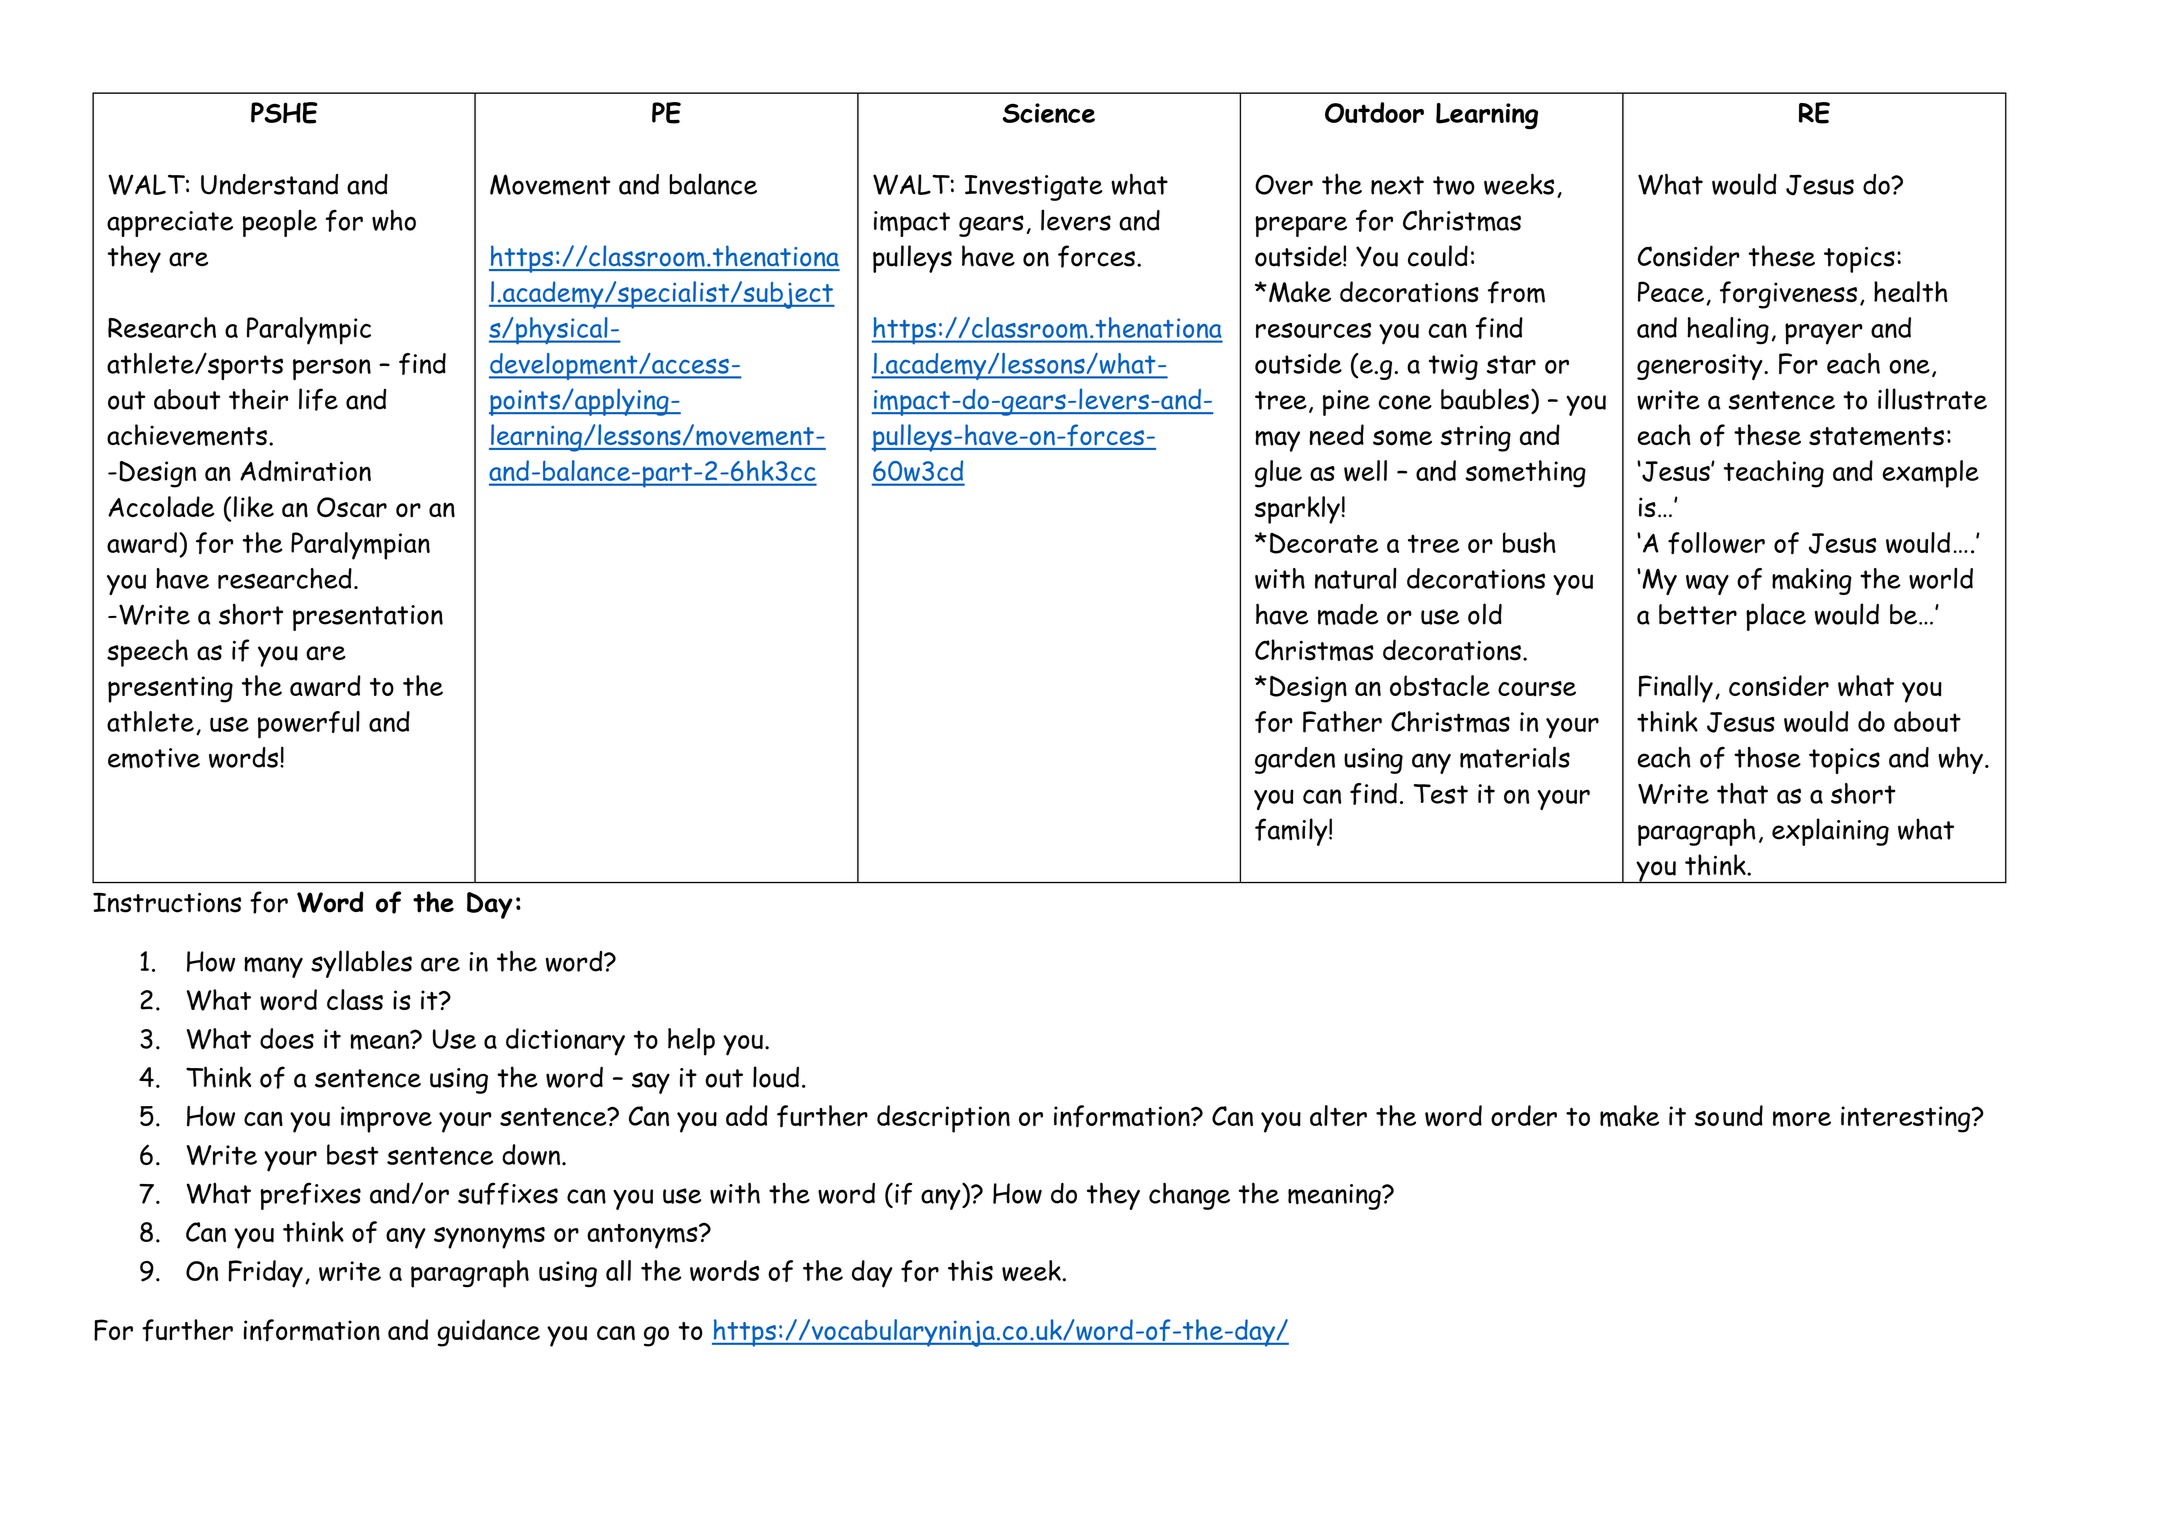 Image resolution: width=2164 pixels, height=1530 pixels. What do you see at coordinates (1767, 757) in the screenshot?
I see `those` at bounding box center [1767, 757].
